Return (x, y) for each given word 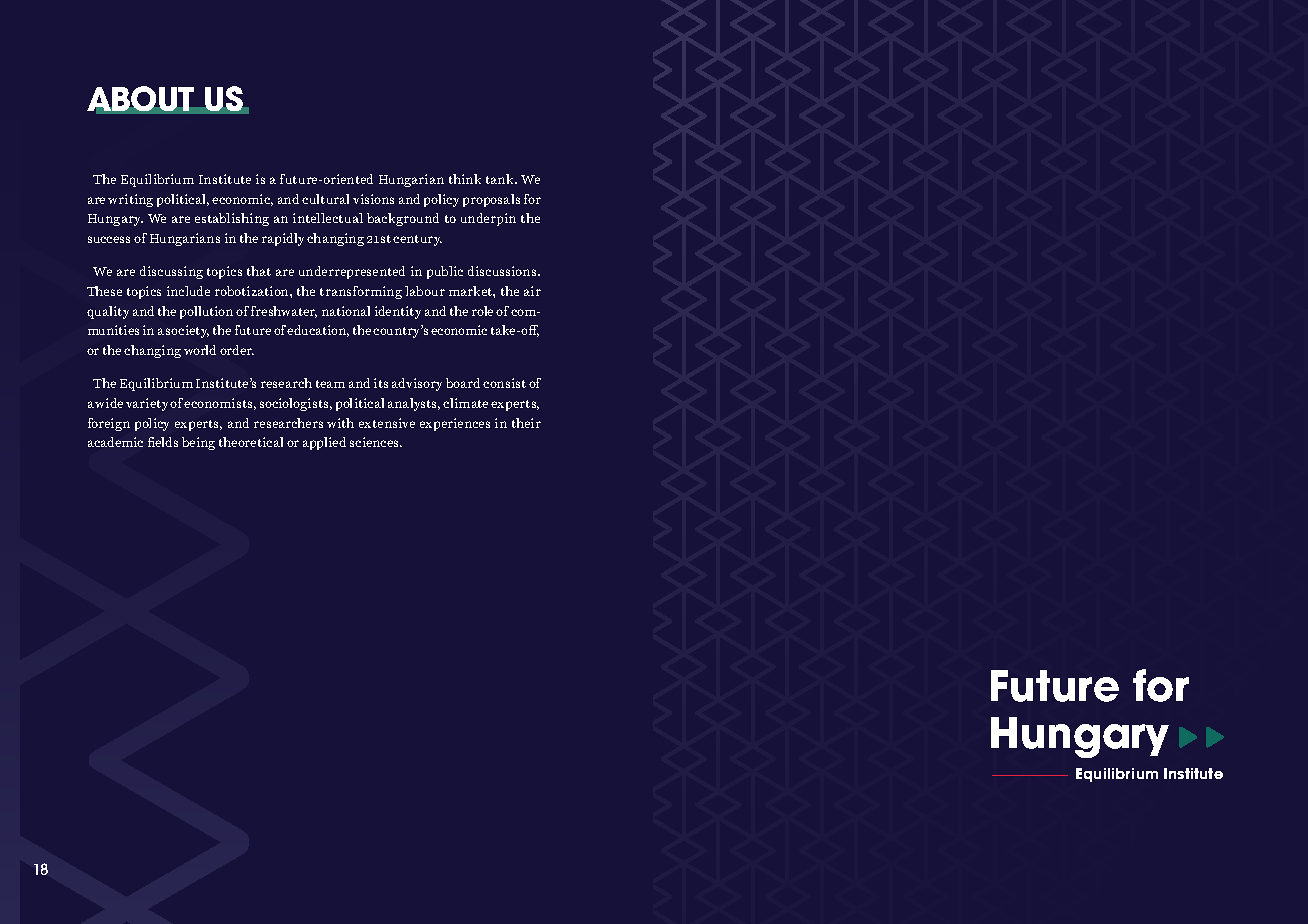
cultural (325, 199)
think (465, 179)
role (482, 311)
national (346, 311)
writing (130, 200)
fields (163, 442)
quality (108, 312)
